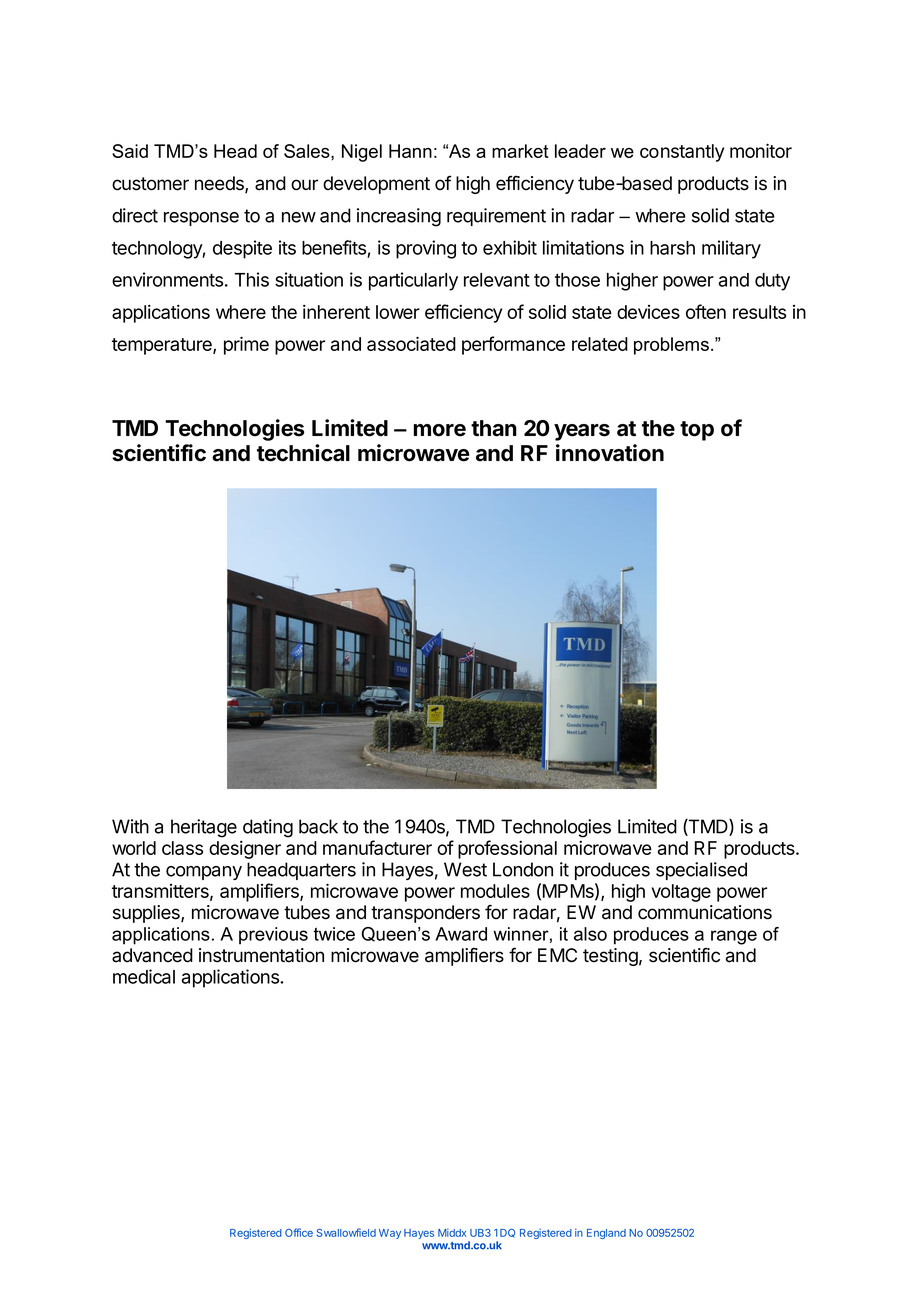 This screenshot has height=1308, width=924. Describe the element at coordinates (496, 217) in the screenshot. I see `requirement` at that location.
